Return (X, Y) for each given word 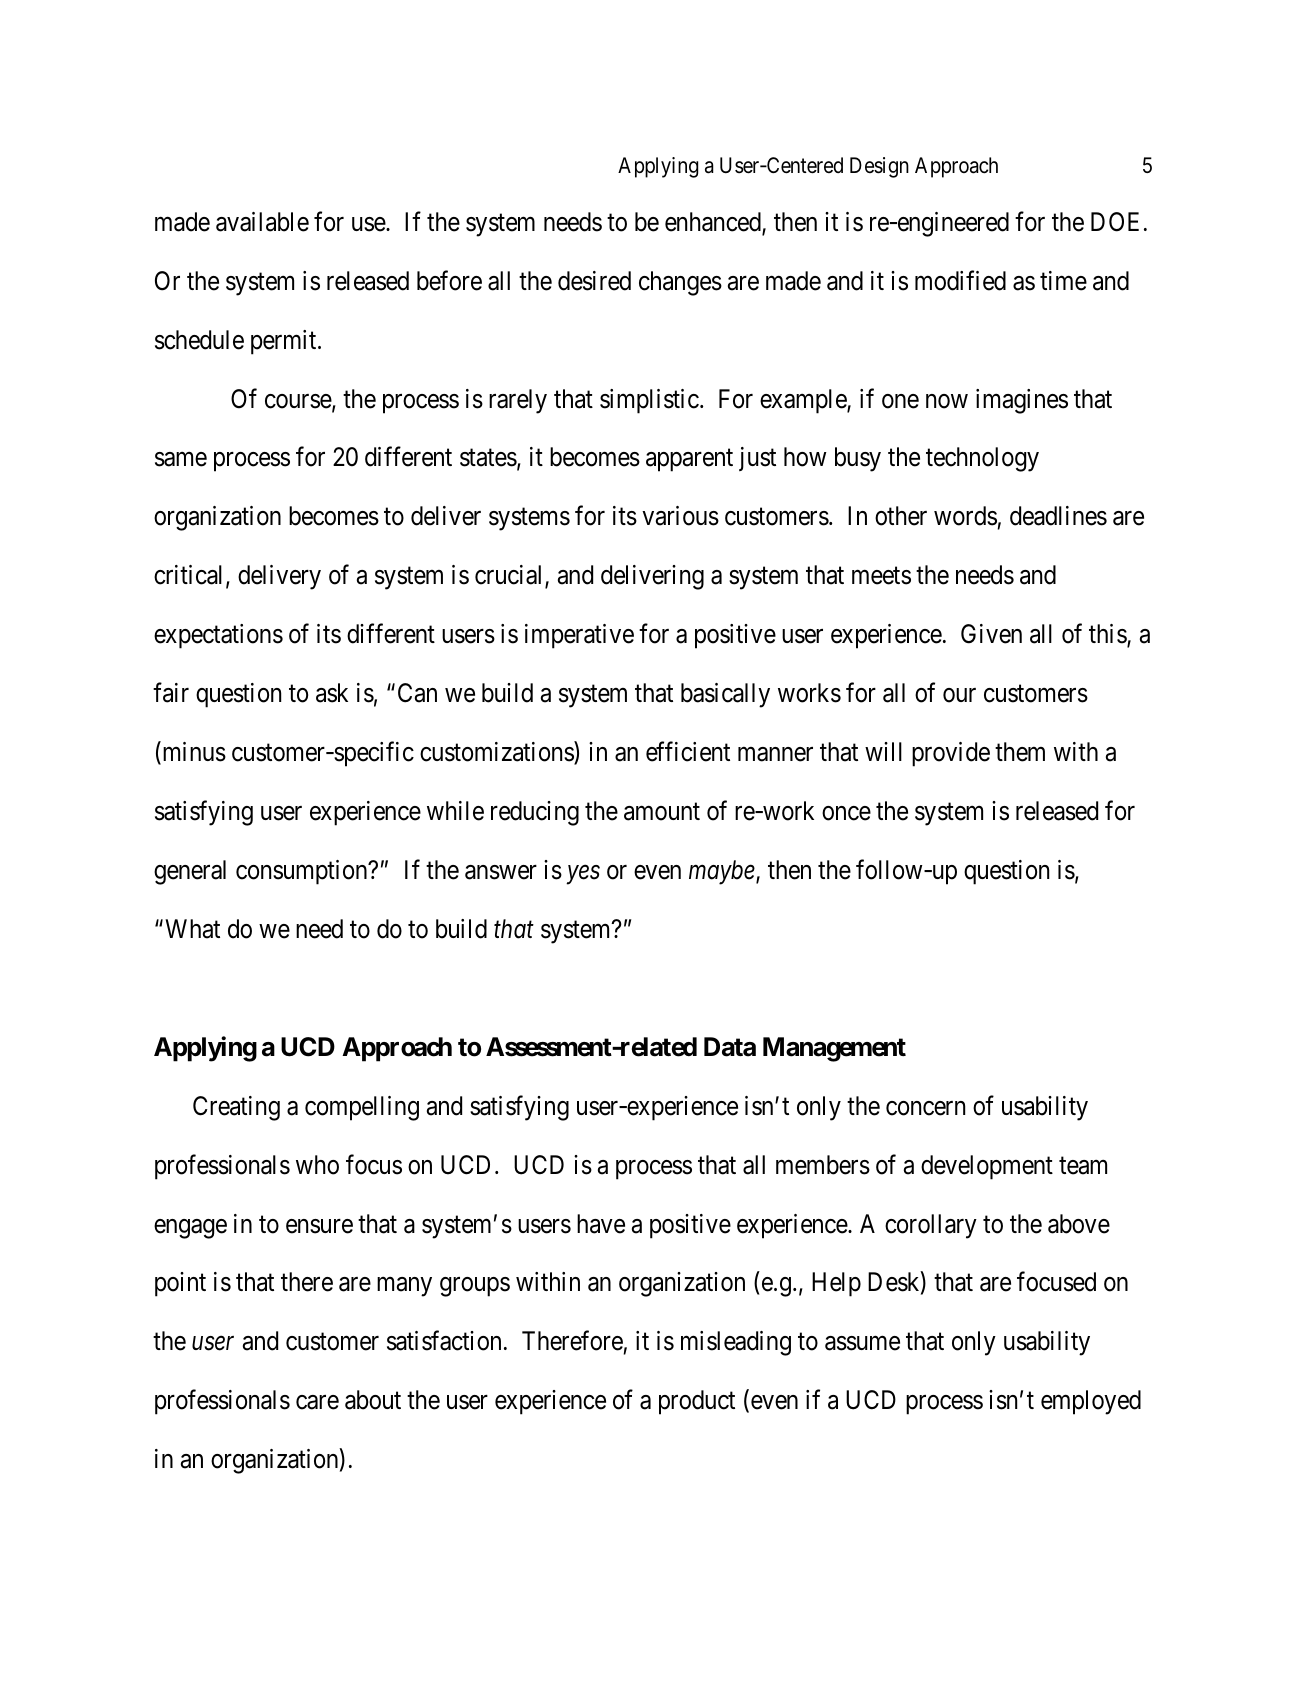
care (317, 1403)
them (1020, 752)
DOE (1115, 222)
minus (193, 753)
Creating (236, 1108)
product (697, 1402)
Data (730, 1047)
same (181, 460)
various (680, 516)
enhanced (714, 223)
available (262, 222)
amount (662, 812)
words (965, 516)
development (987, 1167)
